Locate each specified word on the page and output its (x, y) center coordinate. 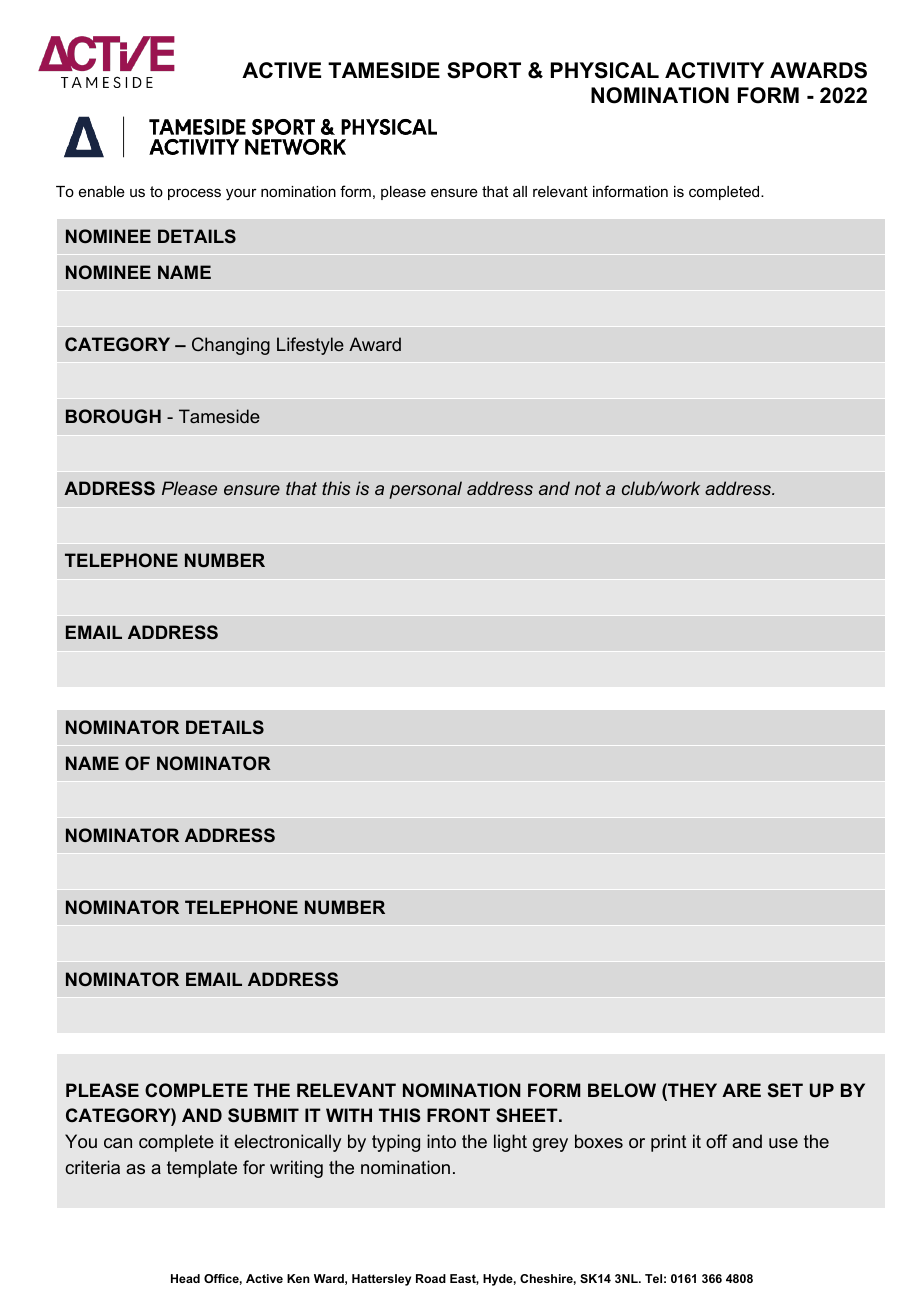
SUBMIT (263, 1115)
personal (425, 490)
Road (431, 1278)
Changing (231, 346)
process (194, 194)
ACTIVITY (714, 70)
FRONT (458, 1115)
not (588, 488)
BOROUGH (113, 416)
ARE (741, 1090)
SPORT (484, 70)
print (669, 1143)
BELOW (622, 1090)
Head (185, 1278)
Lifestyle (310, 346)
